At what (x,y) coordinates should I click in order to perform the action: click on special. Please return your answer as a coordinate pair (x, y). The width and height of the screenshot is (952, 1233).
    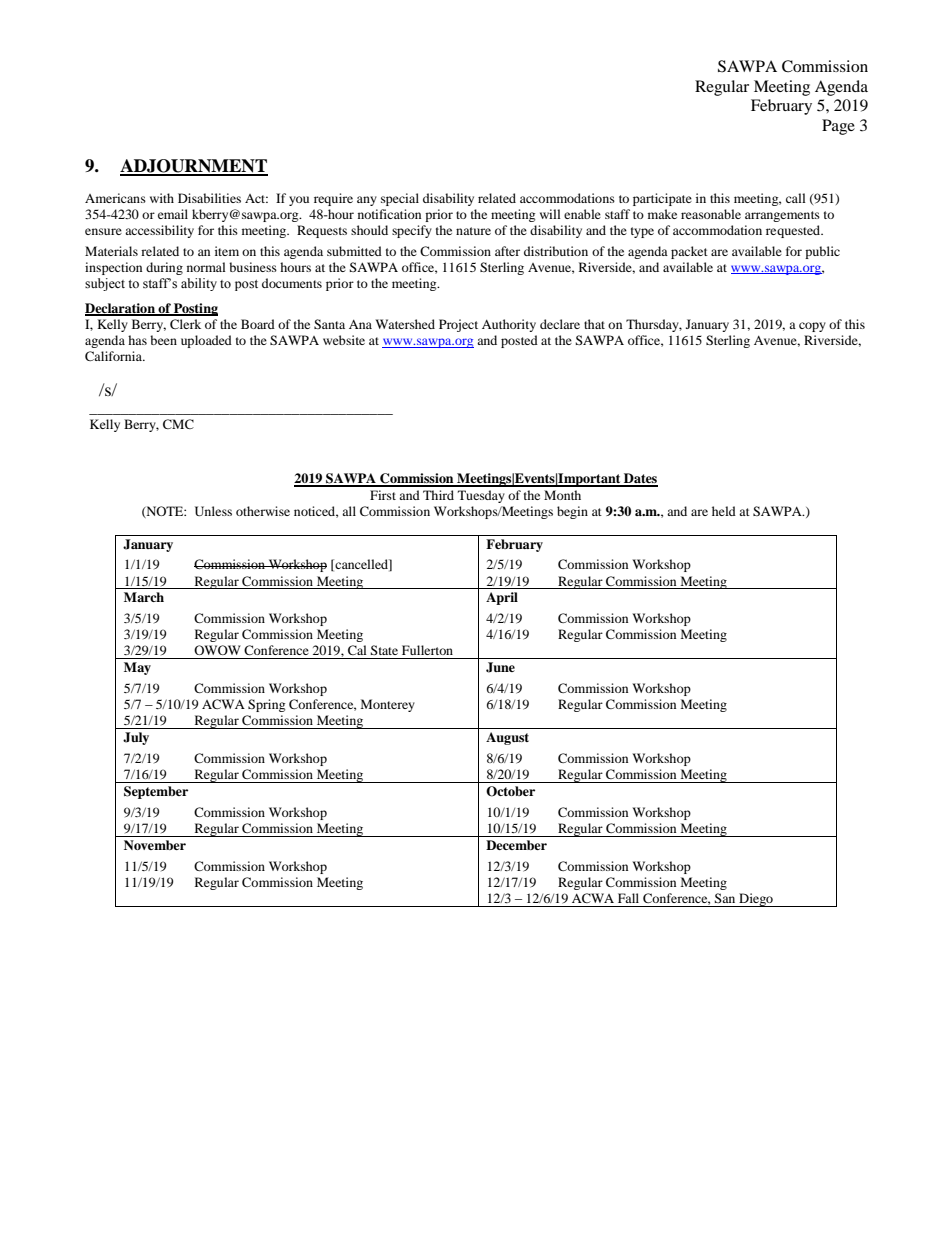
    Looking at the image, I should click on (400, 199).
